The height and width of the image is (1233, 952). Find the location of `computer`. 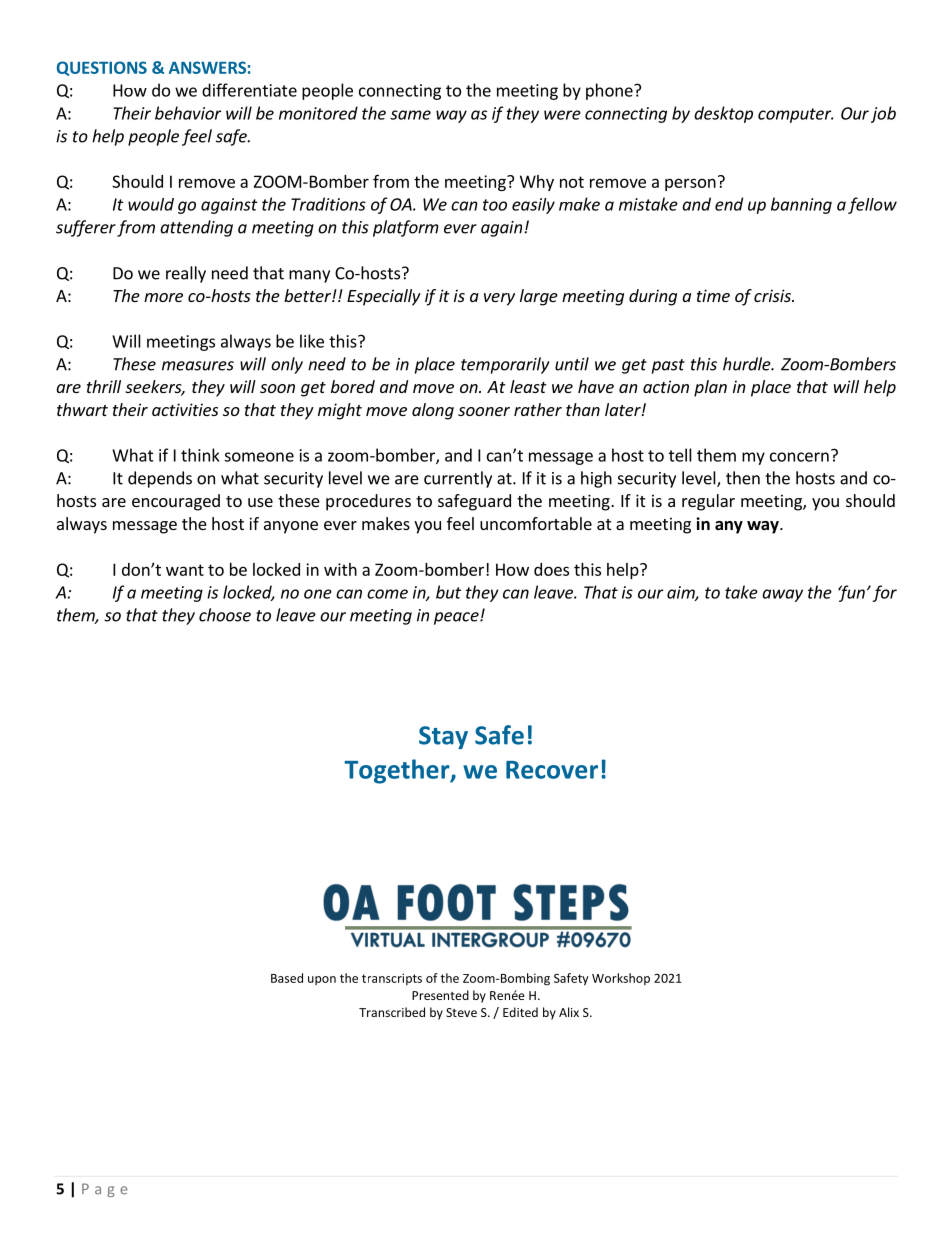

computer is located at coordinates (796, 115).
